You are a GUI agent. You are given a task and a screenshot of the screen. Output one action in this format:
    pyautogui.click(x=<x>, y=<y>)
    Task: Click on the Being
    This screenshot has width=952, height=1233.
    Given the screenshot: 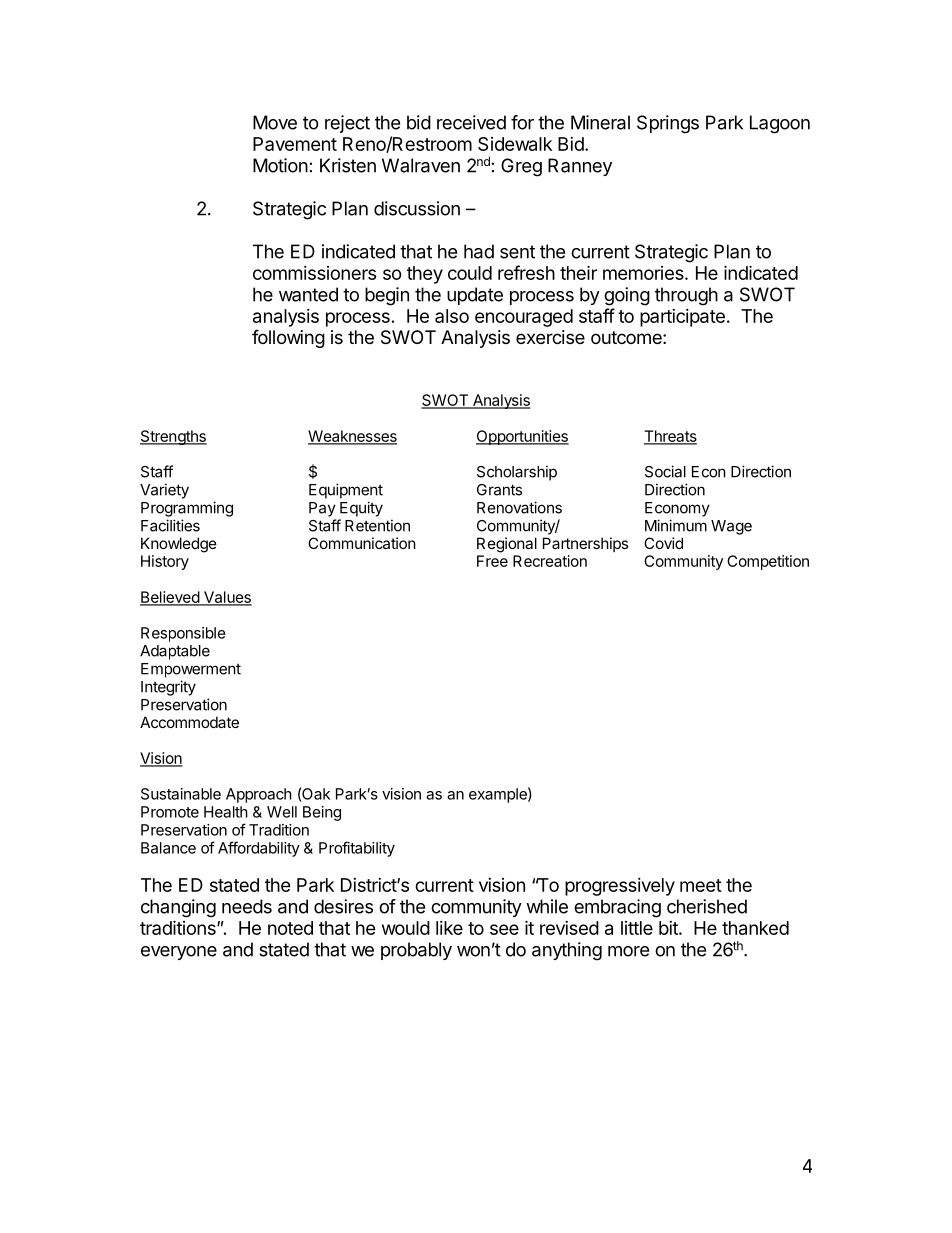 What is the action you would take?
    pyautogui.click(x=322, y=813)
